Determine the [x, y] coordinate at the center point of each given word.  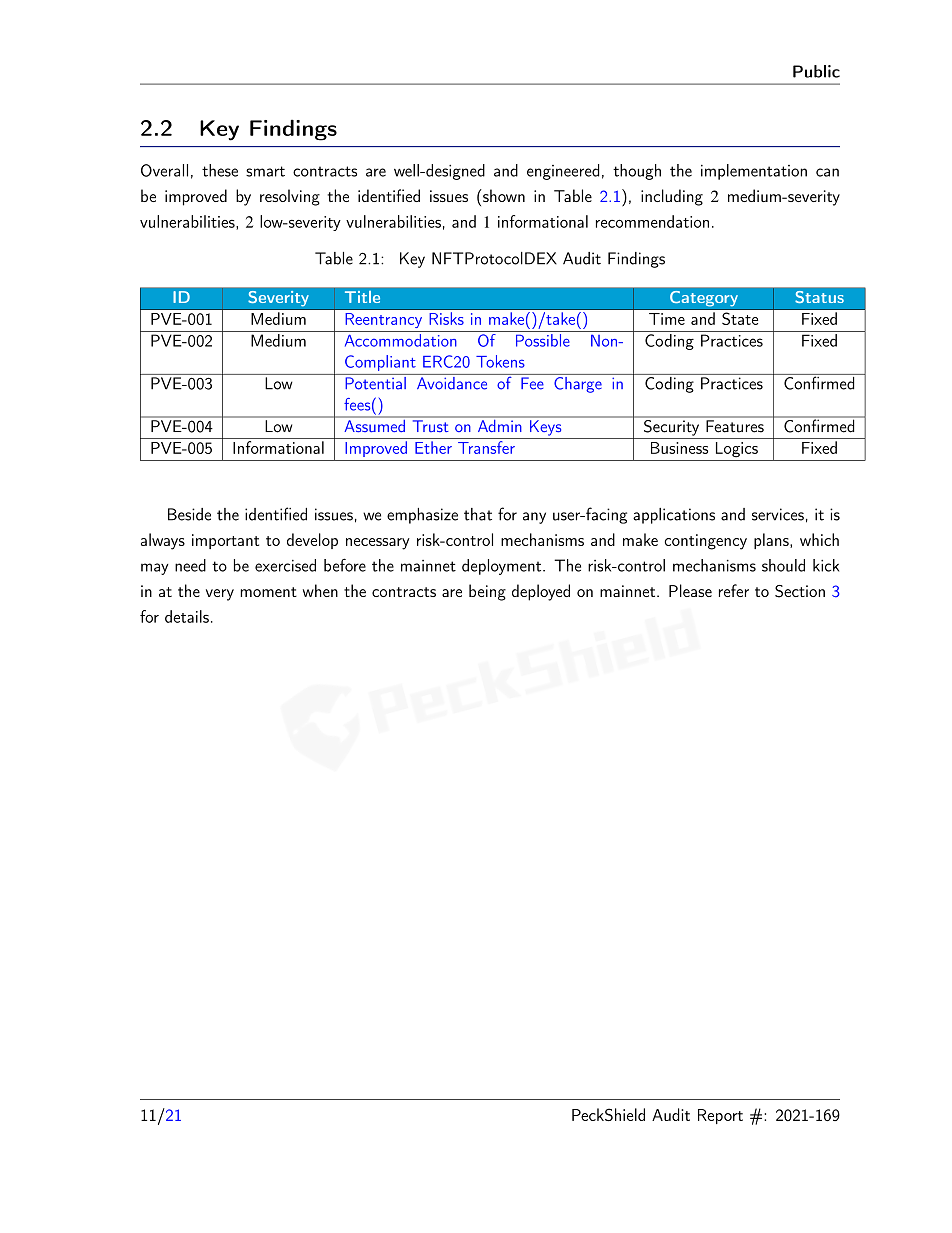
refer [734, 590]
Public [816, 71]
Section [800, 591]
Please [690, 590]
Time [667, 319]
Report [720, 1116]
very [220, 595]
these [220, 170]
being [487, 592]
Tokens [500, 361]
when [320, 590]
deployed [541, 592]
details [187, 616]
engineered [563, 172]
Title [362, 297]
